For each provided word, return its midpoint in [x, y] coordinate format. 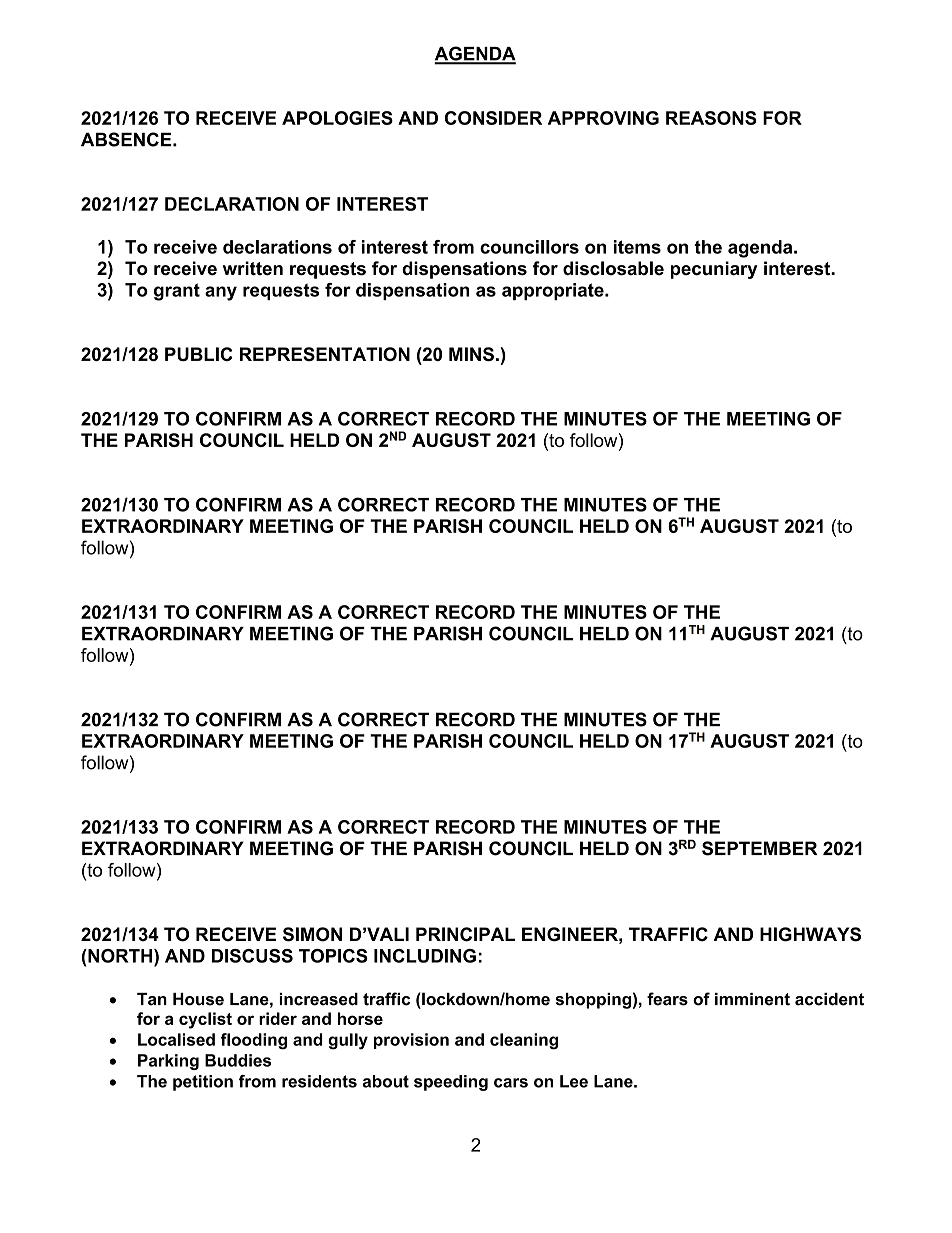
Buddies [238, 1060]
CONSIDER [493, 118]
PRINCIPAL [465, 934]
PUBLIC [199, 354]
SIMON [312, 934]
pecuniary [714, 270]
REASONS [711, 118]
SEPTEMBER [760, 848]
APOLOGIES [337, 118]
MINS [471, 354]
